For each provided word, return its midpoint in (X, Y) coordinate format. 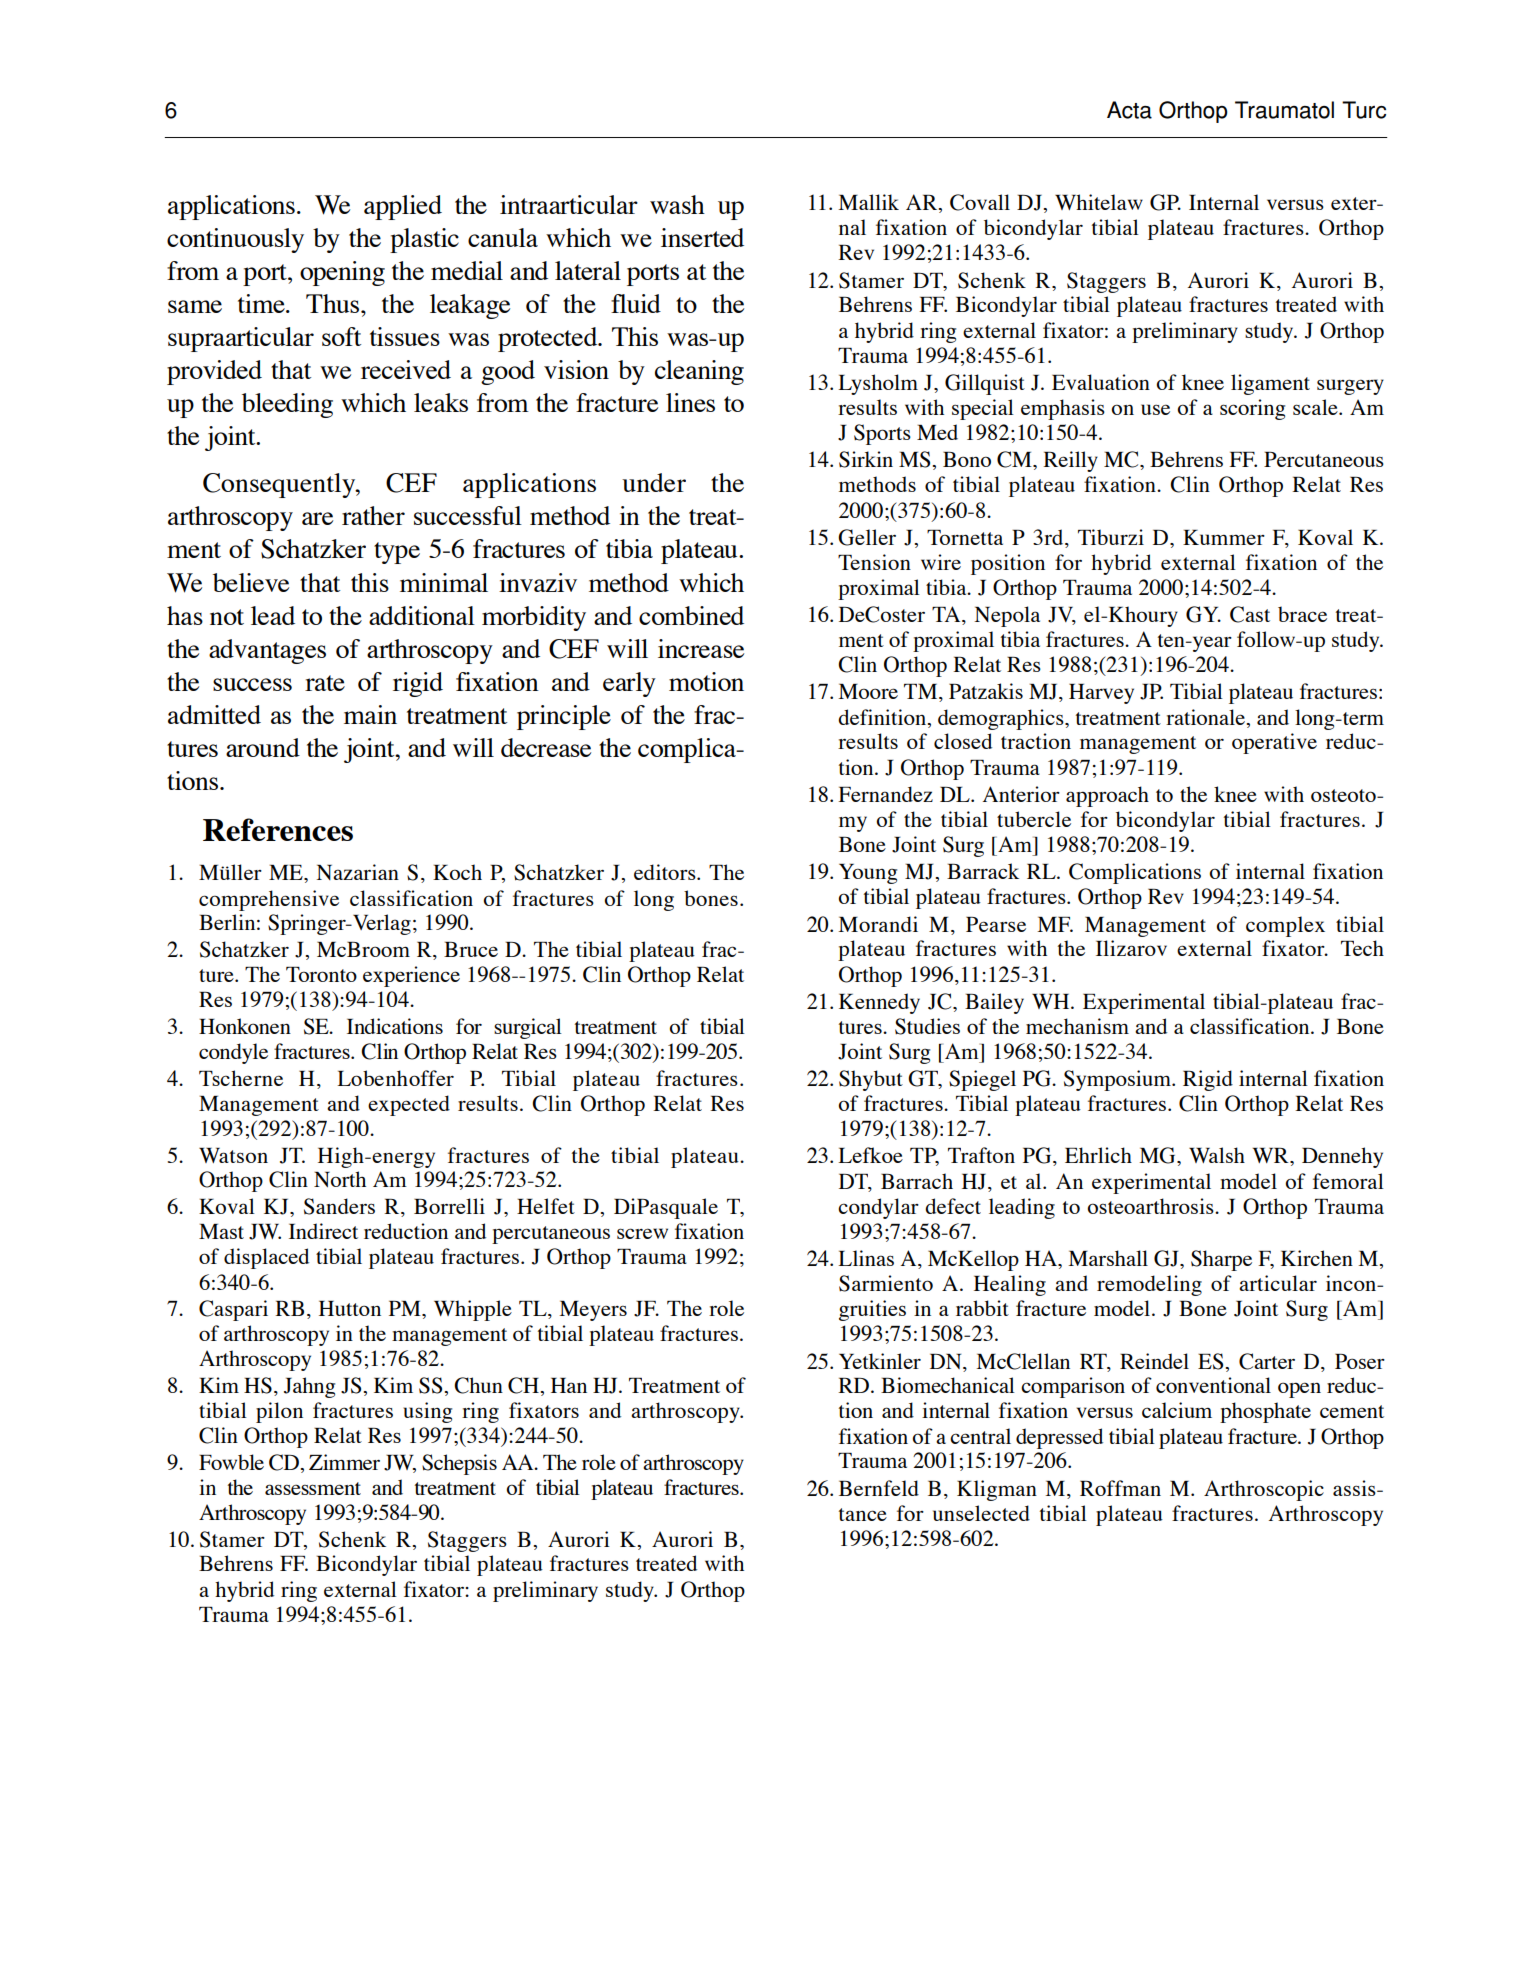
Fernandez (885, 794)
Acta (1129, 110)
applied (403, 207)
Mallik (868, 202)
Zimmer (344, 1462)
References (278, 829)
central (980, 1436)
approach (1107, 796)
